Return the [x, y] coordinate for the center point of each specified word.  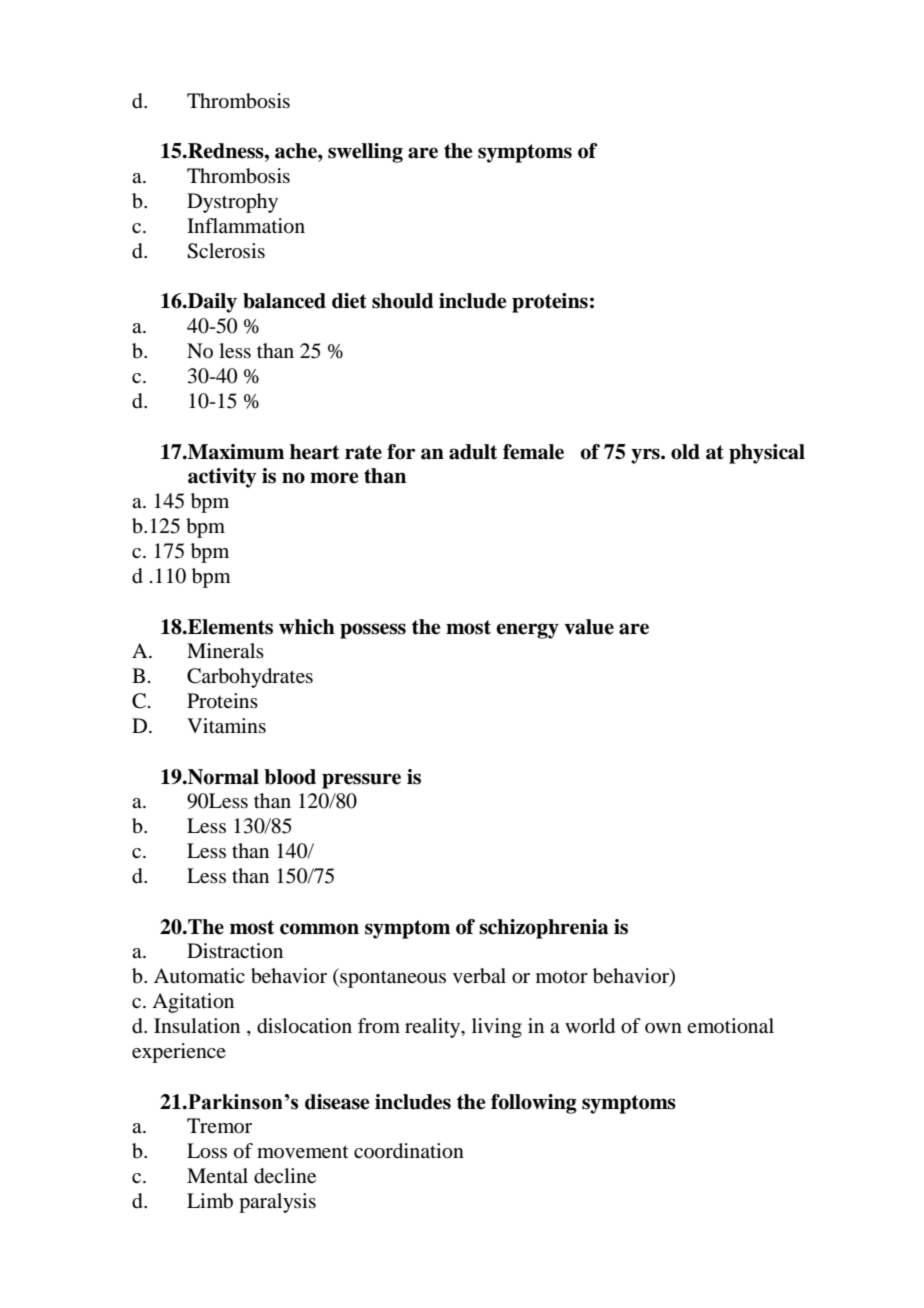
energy [527, 631]
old [685, 452]
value [589, 627]
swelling [365, 153]
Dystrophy [232, 203]
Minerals [225, 651]
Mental [217, 1175]
